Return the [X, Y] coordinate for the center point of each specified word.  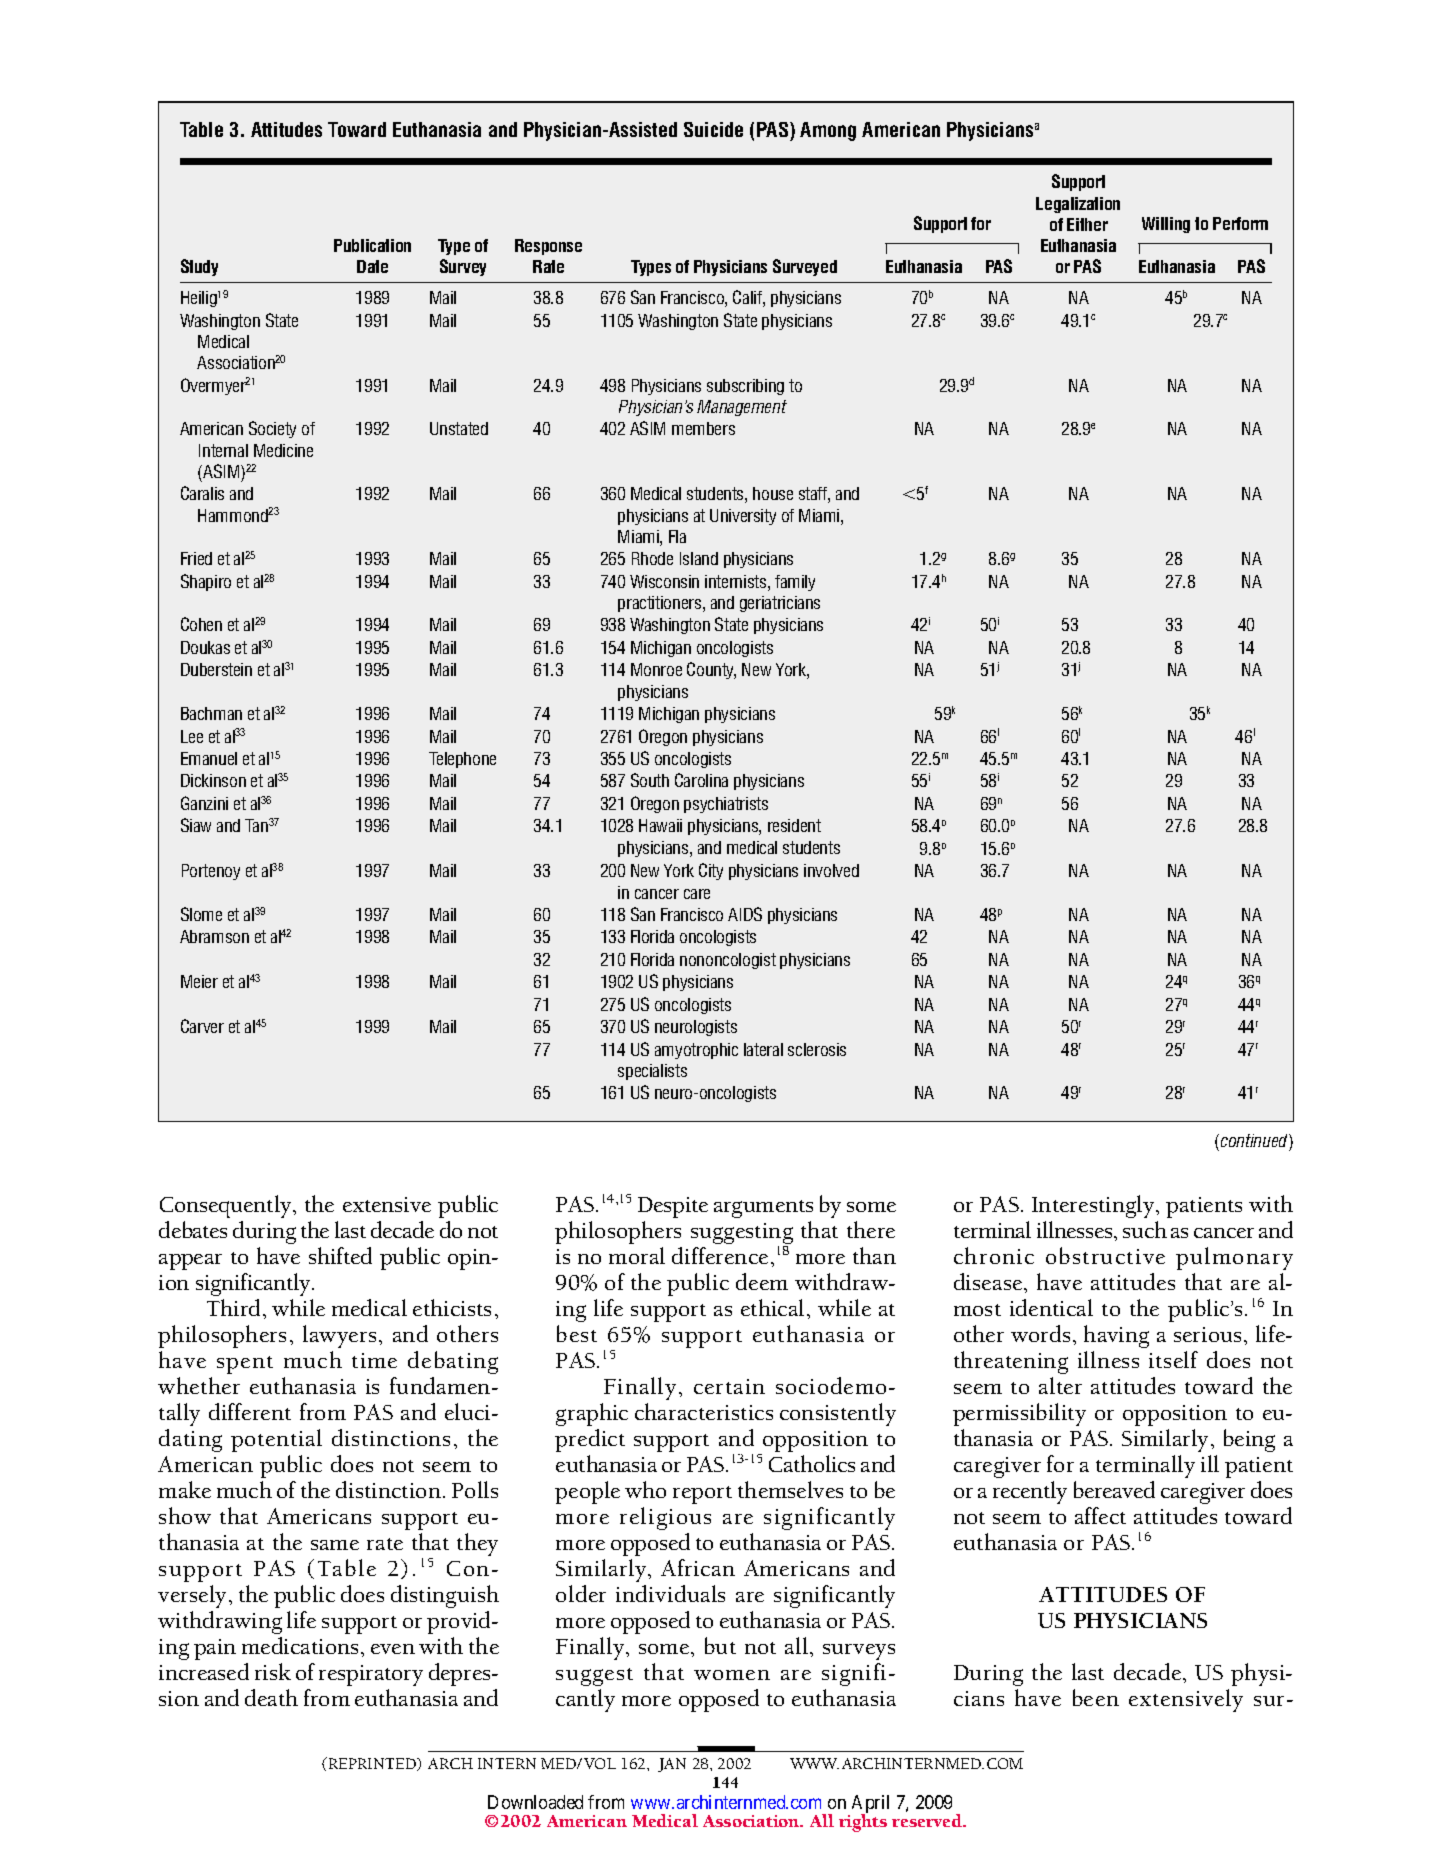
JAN [672, 1765]
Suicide [713, 129]
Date [372, 266]
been [1096, 1697]
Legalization [1078, 205]
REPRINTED [374, 1764]
